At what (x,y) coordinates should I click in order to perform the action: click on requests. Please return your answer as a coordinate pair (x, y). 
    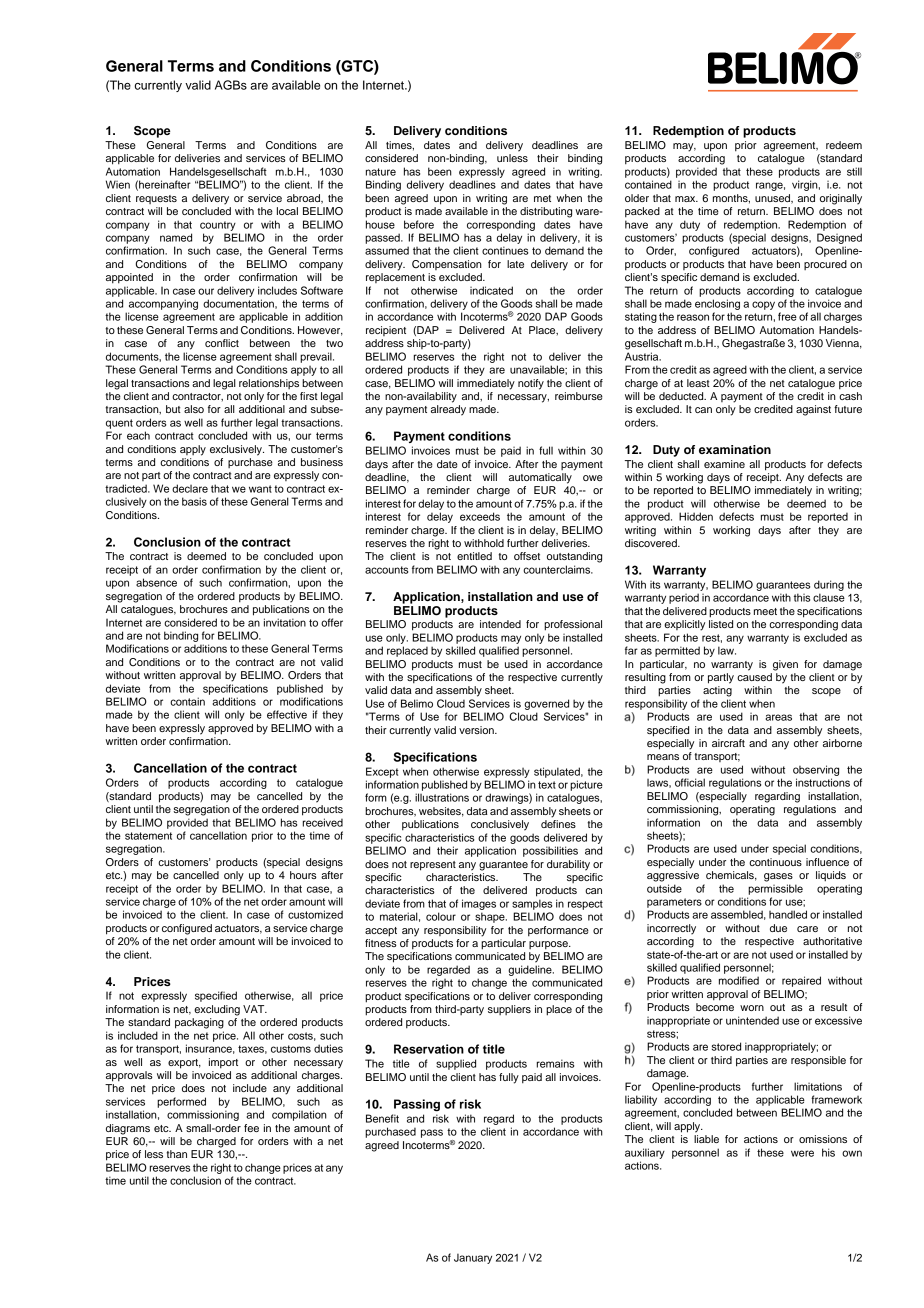
    Looking at the image, I should click on (156, 199).
